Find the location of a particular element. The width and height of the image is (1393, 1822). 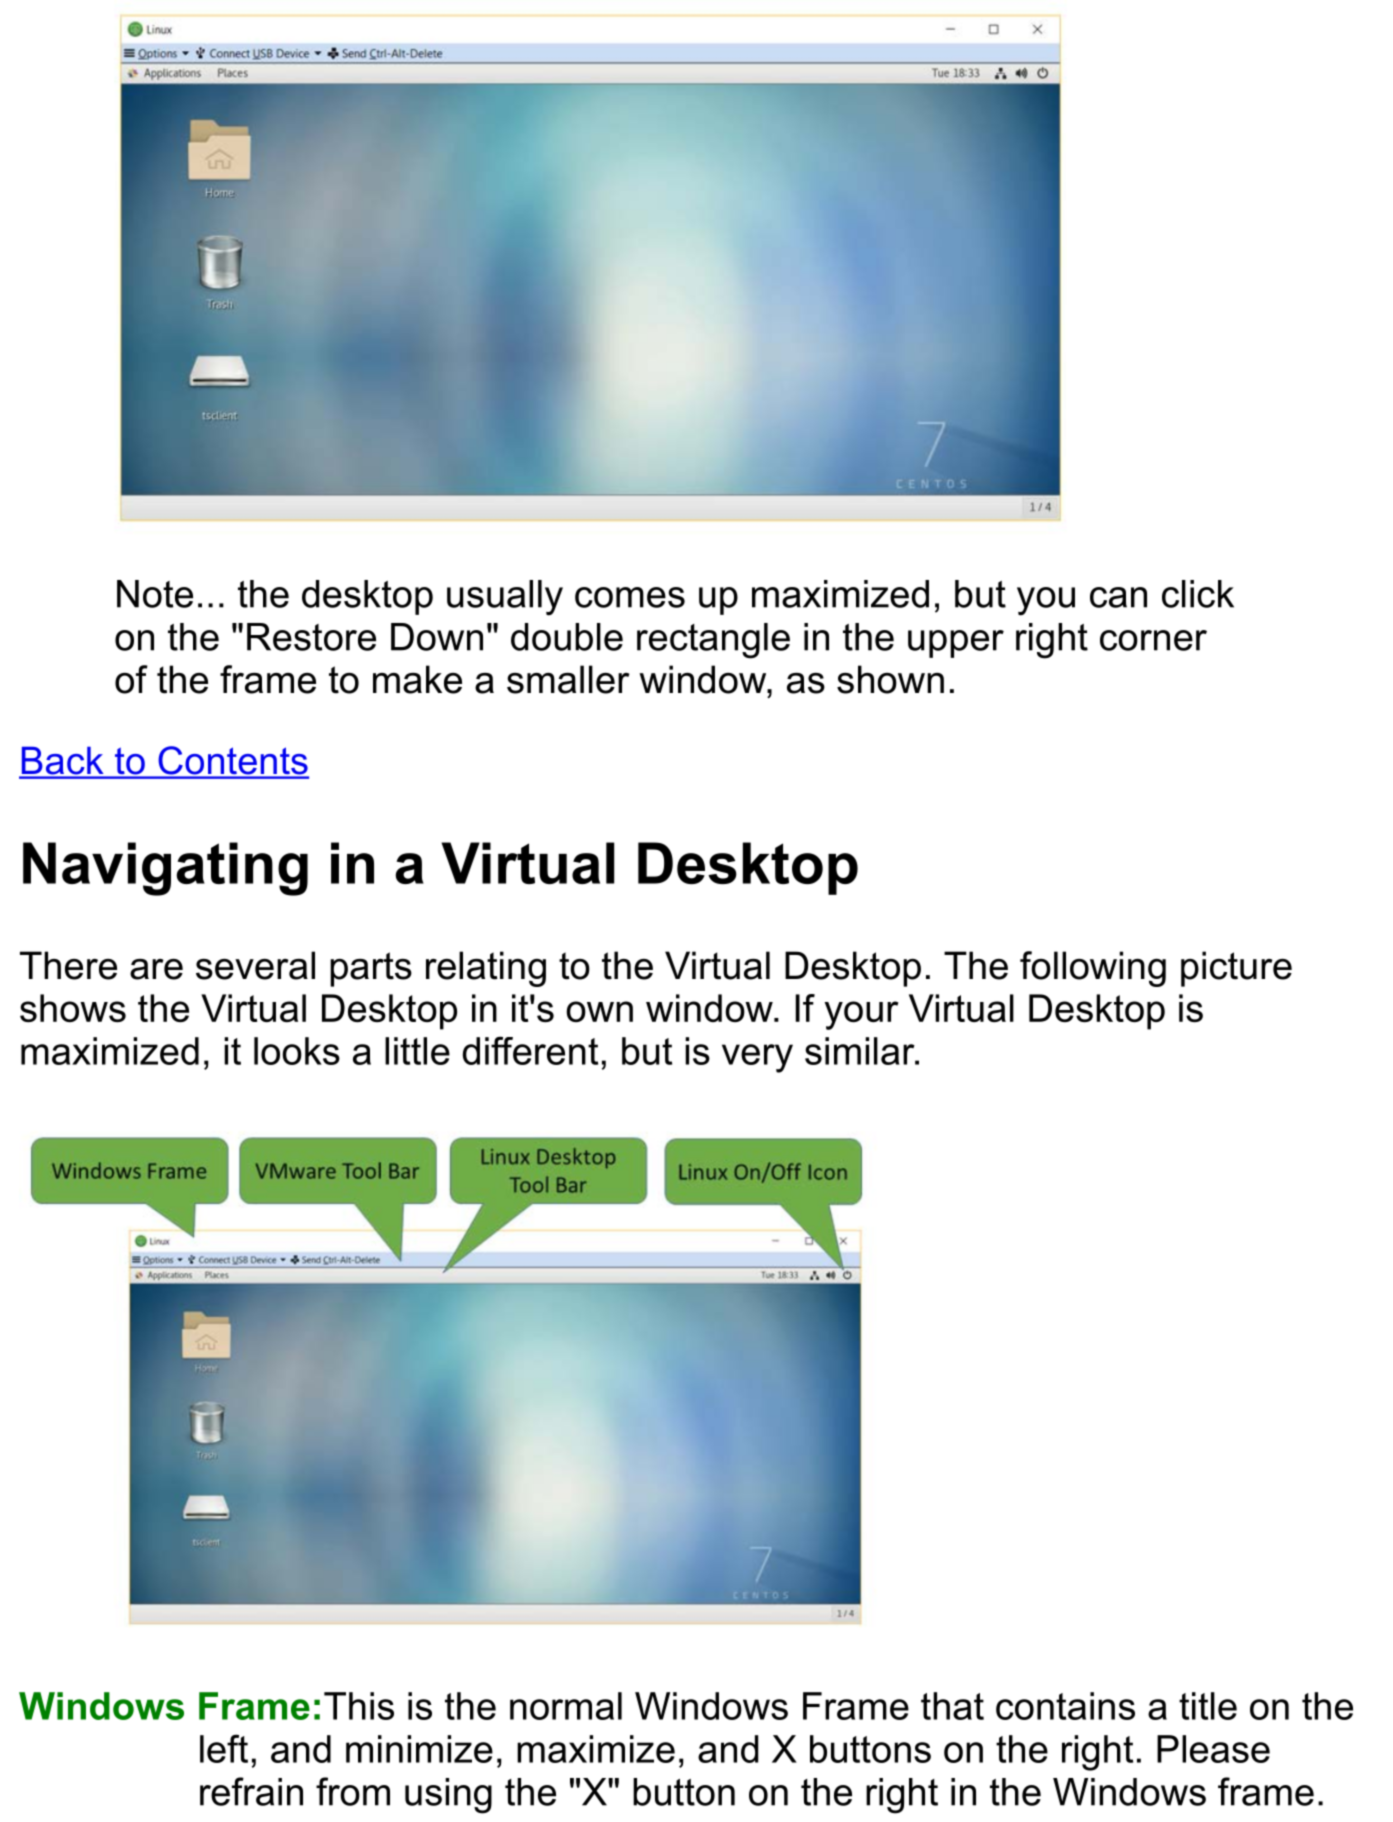

looks is located at coordinates (297, 1051).
